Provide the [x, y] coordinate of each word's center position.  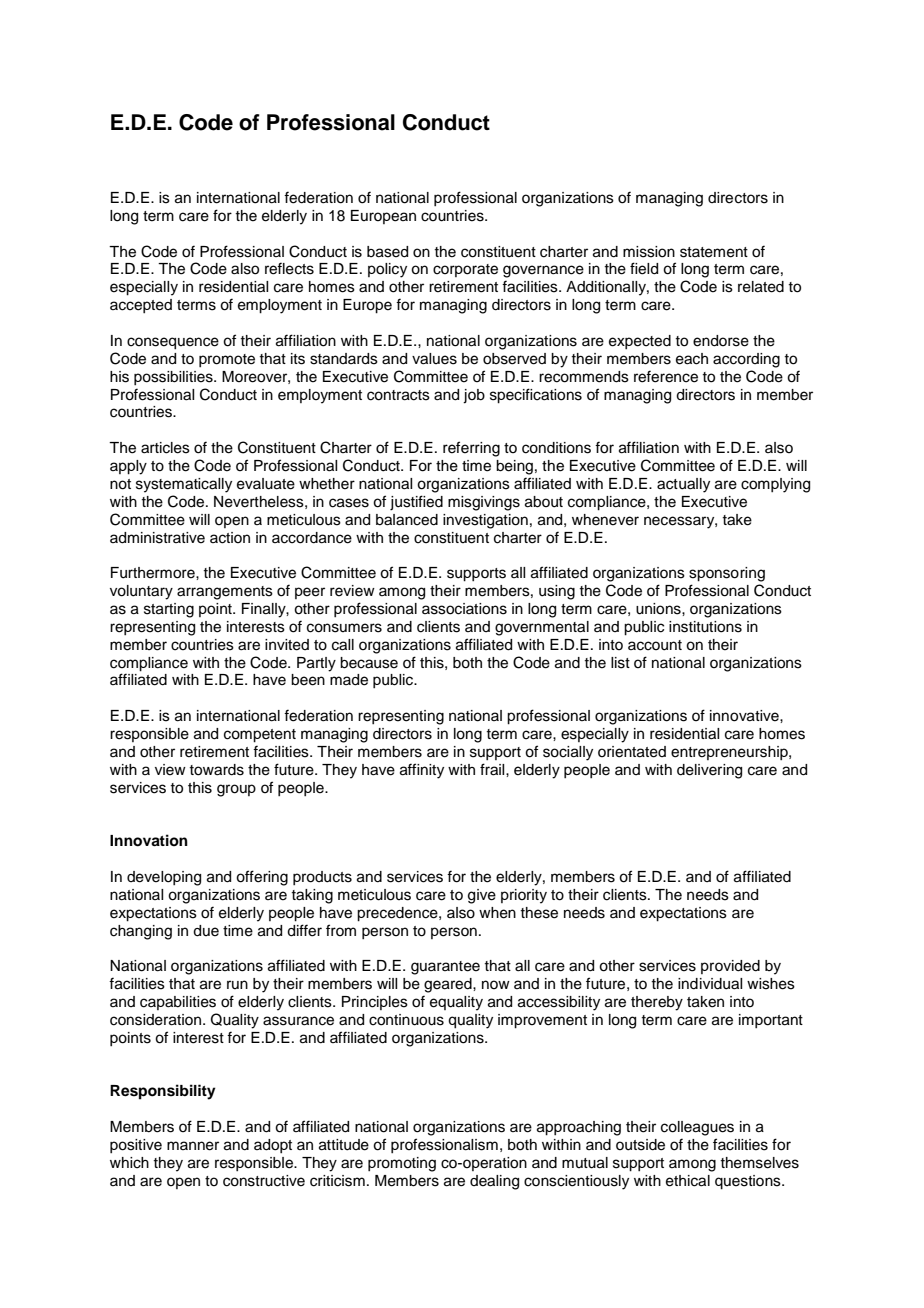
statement [714, 252]
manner [193, 1146]
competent [260, 736]
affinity [422, 771]
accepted [141, 306]
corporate [465, 270]
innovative [745, 716]
